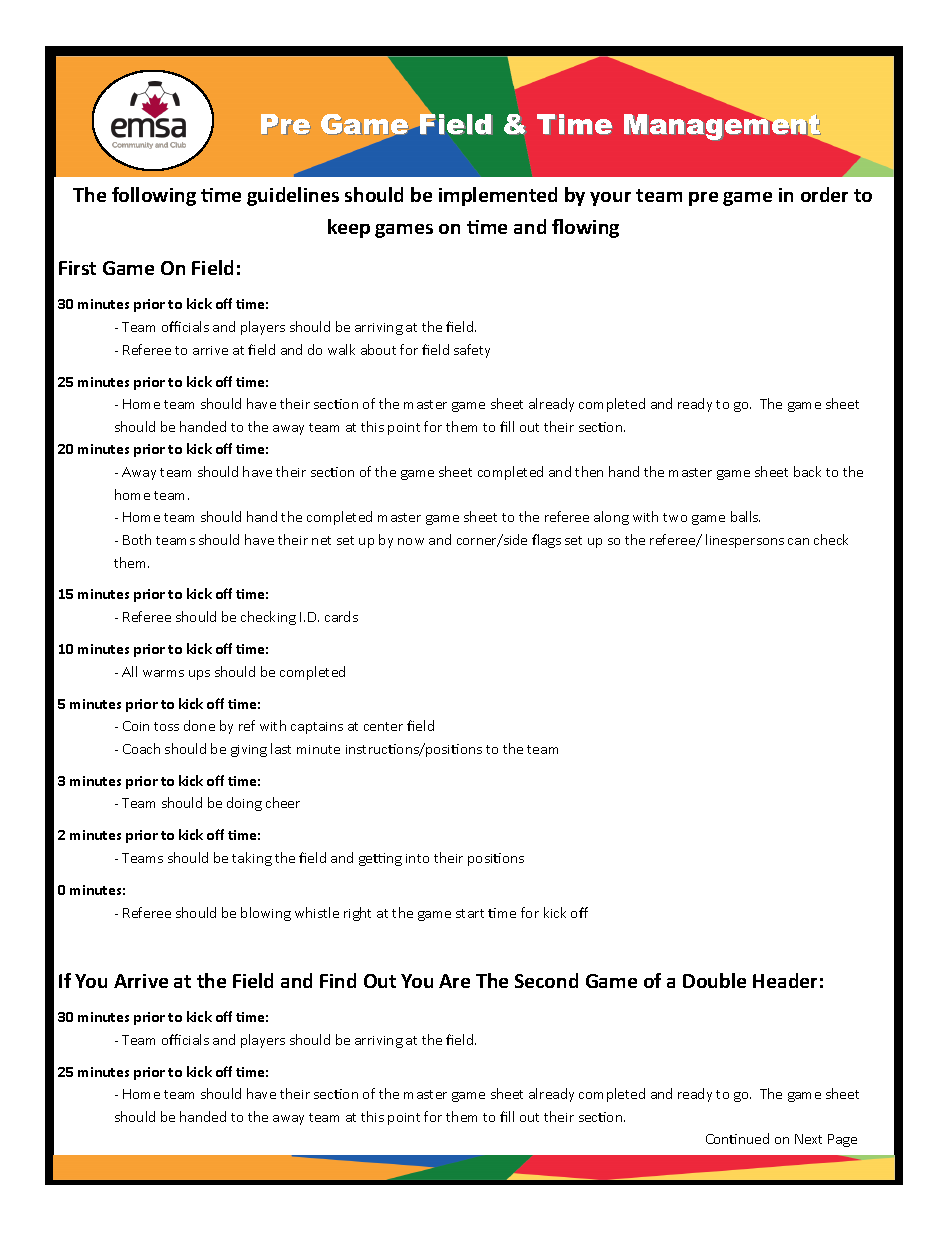  Describe the element at coordinates (498, 196) in the page. I see `implemented` at that location.
